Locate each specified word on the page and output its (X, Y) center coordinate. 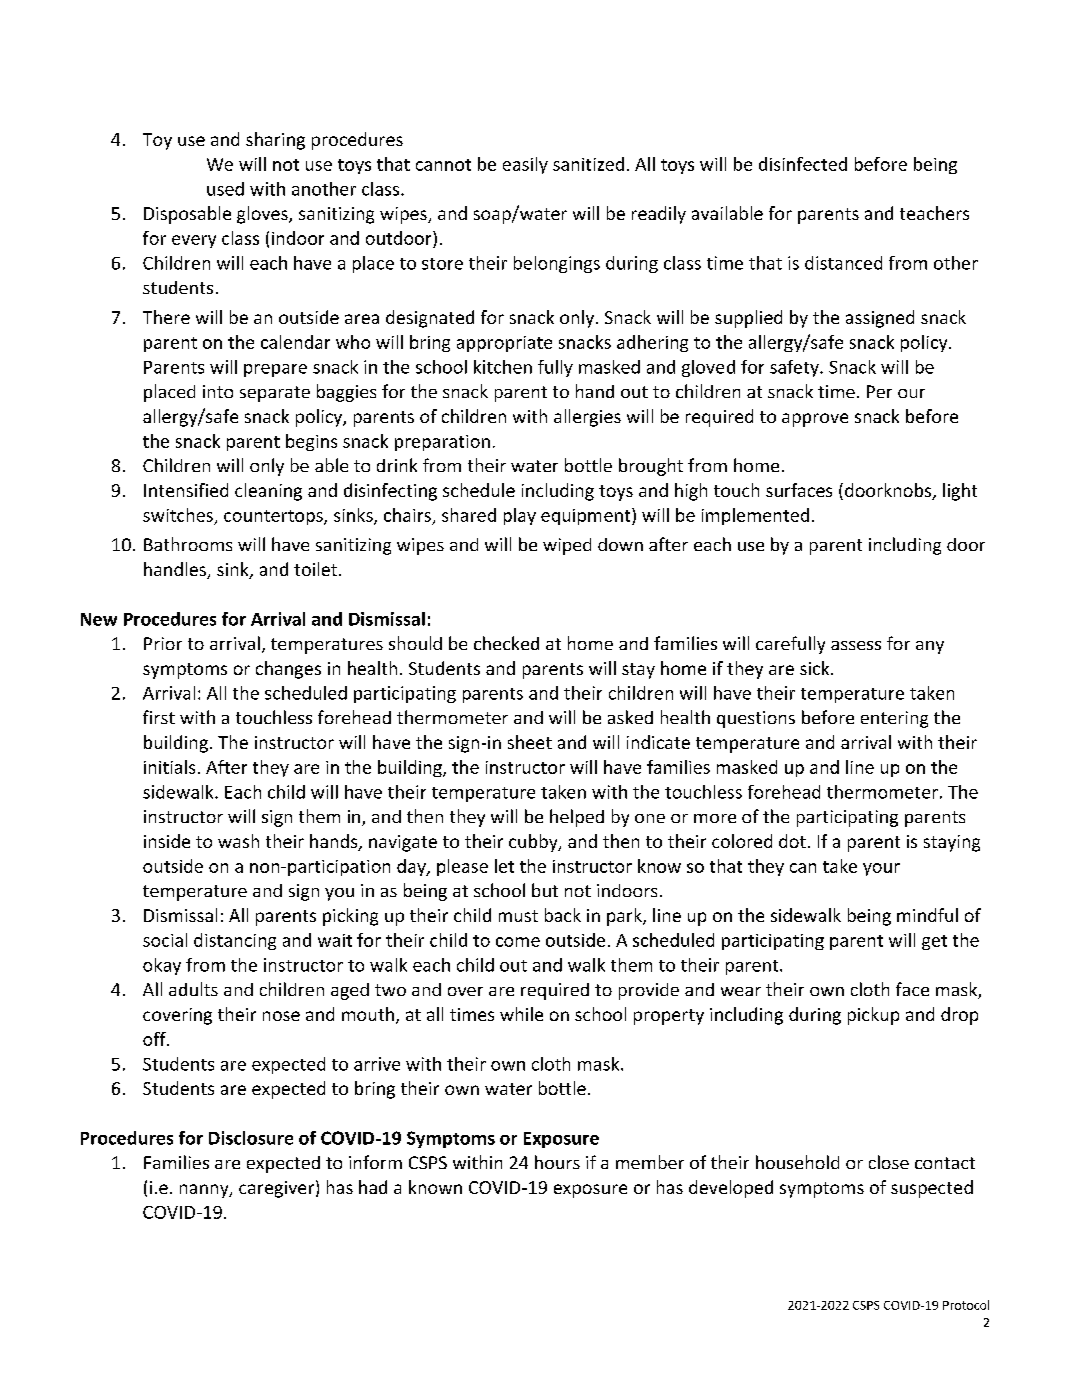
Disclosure (251, 1138)
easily (525, 165)
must (518, 916)
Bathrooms (188, 544)
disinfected (803, 164)
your (881, 869)
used (225, 189)
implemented (755, 516)
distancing (235, 941)
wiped (567, 546)
